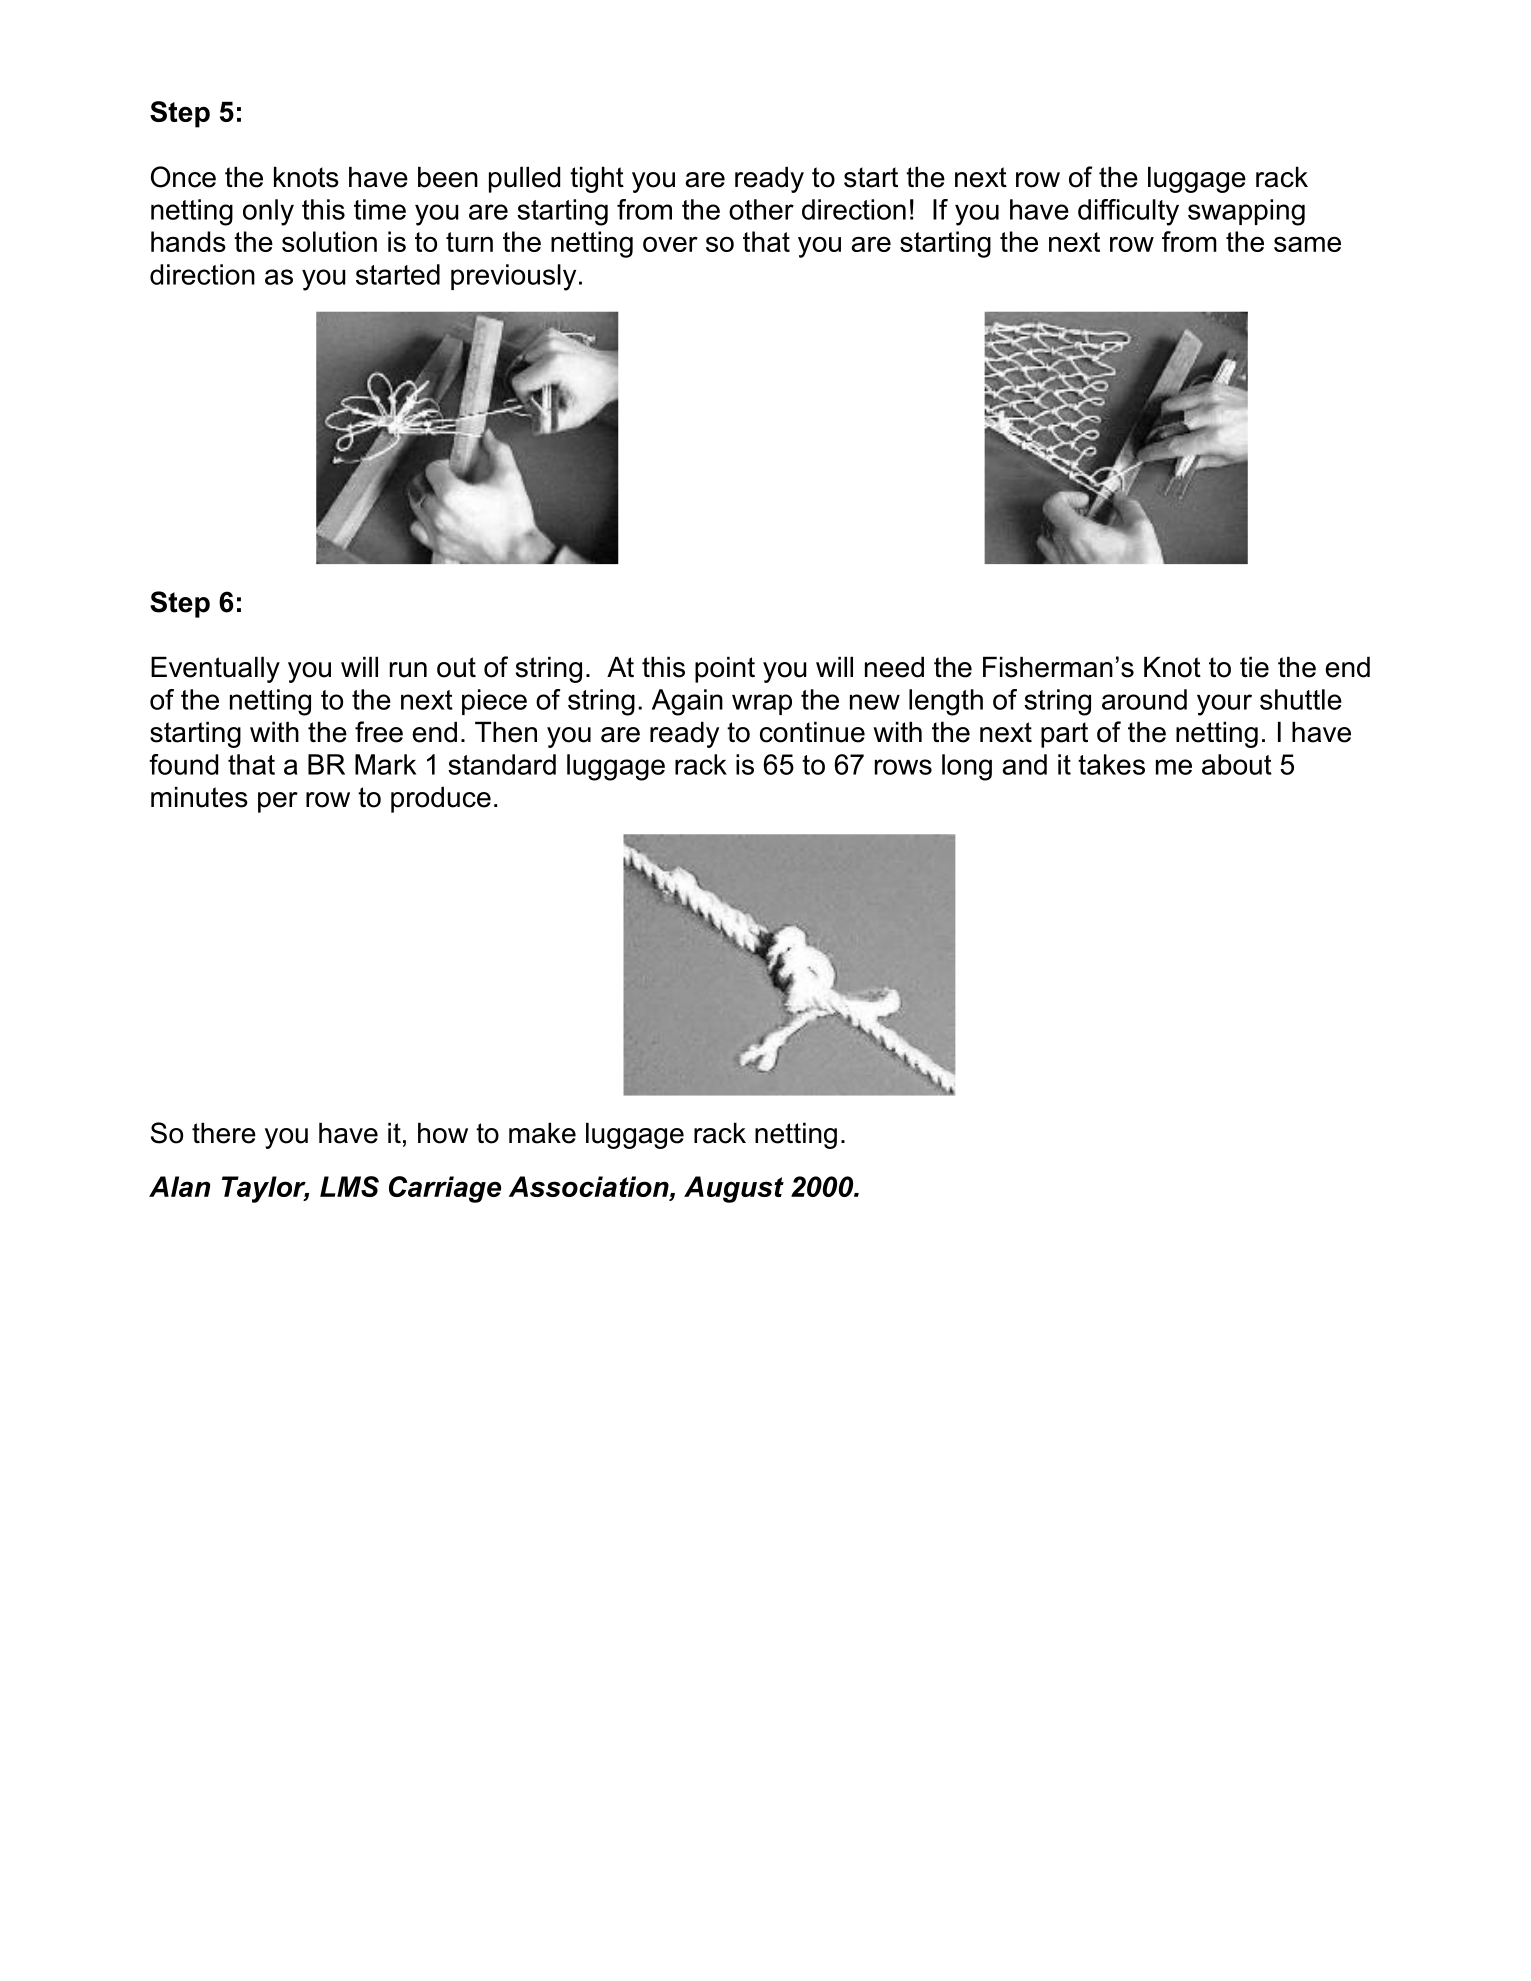  Describe the element at coordinates (761, 209) in the screenshot. I see `other` at that location.
